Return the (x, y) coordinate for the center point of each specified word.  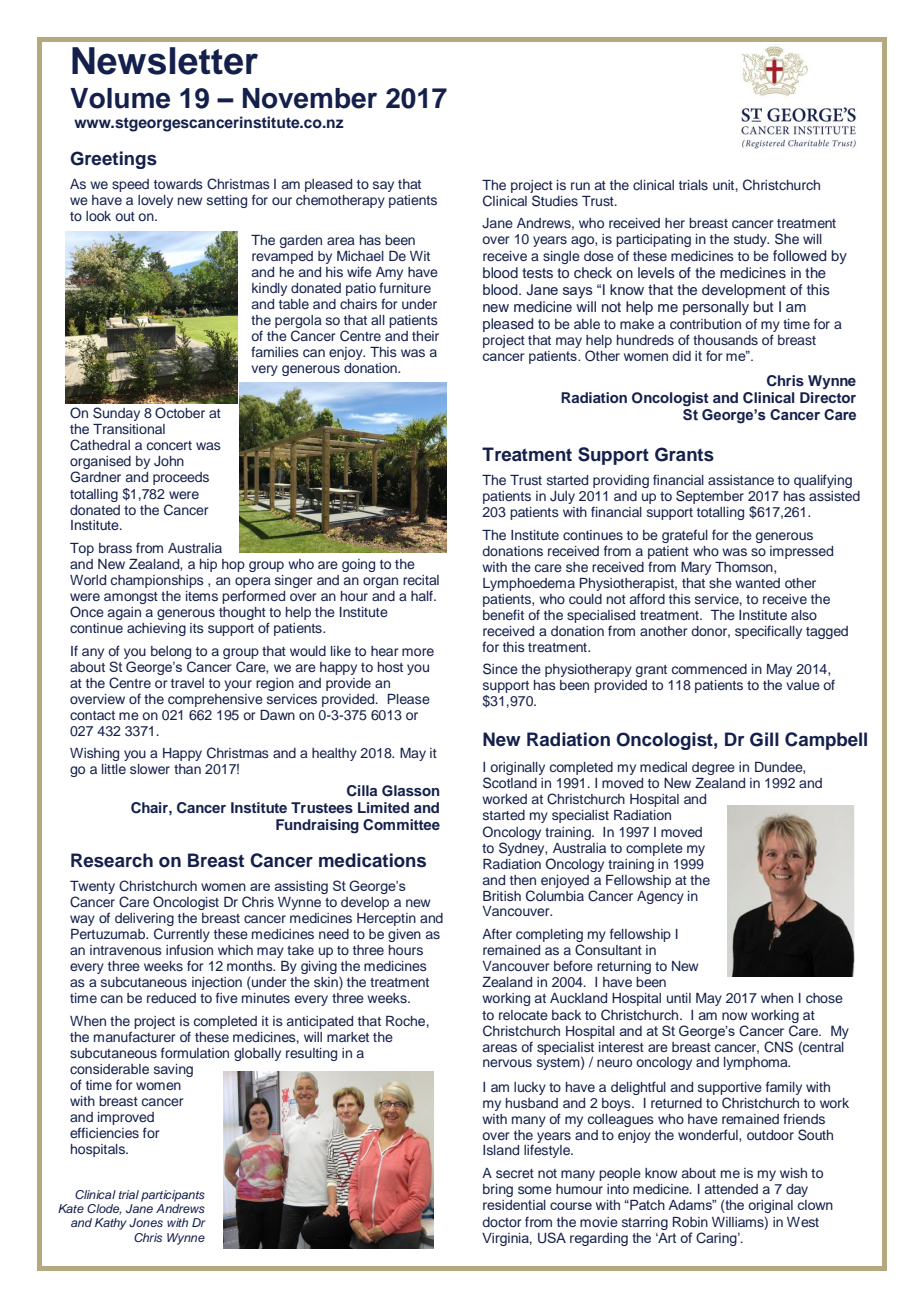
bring (498, 1190)
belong (171, 652)
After (497, 933)
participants (173, 1196)
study (751, 240)
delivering (144, 921)
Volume (120, 98)
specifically (768, 632)
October (180, 413)
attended (731, 1189)
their (425, 336)
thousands (725, 340)
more (418, 652)
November (310, 98)
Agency (660, 897)
